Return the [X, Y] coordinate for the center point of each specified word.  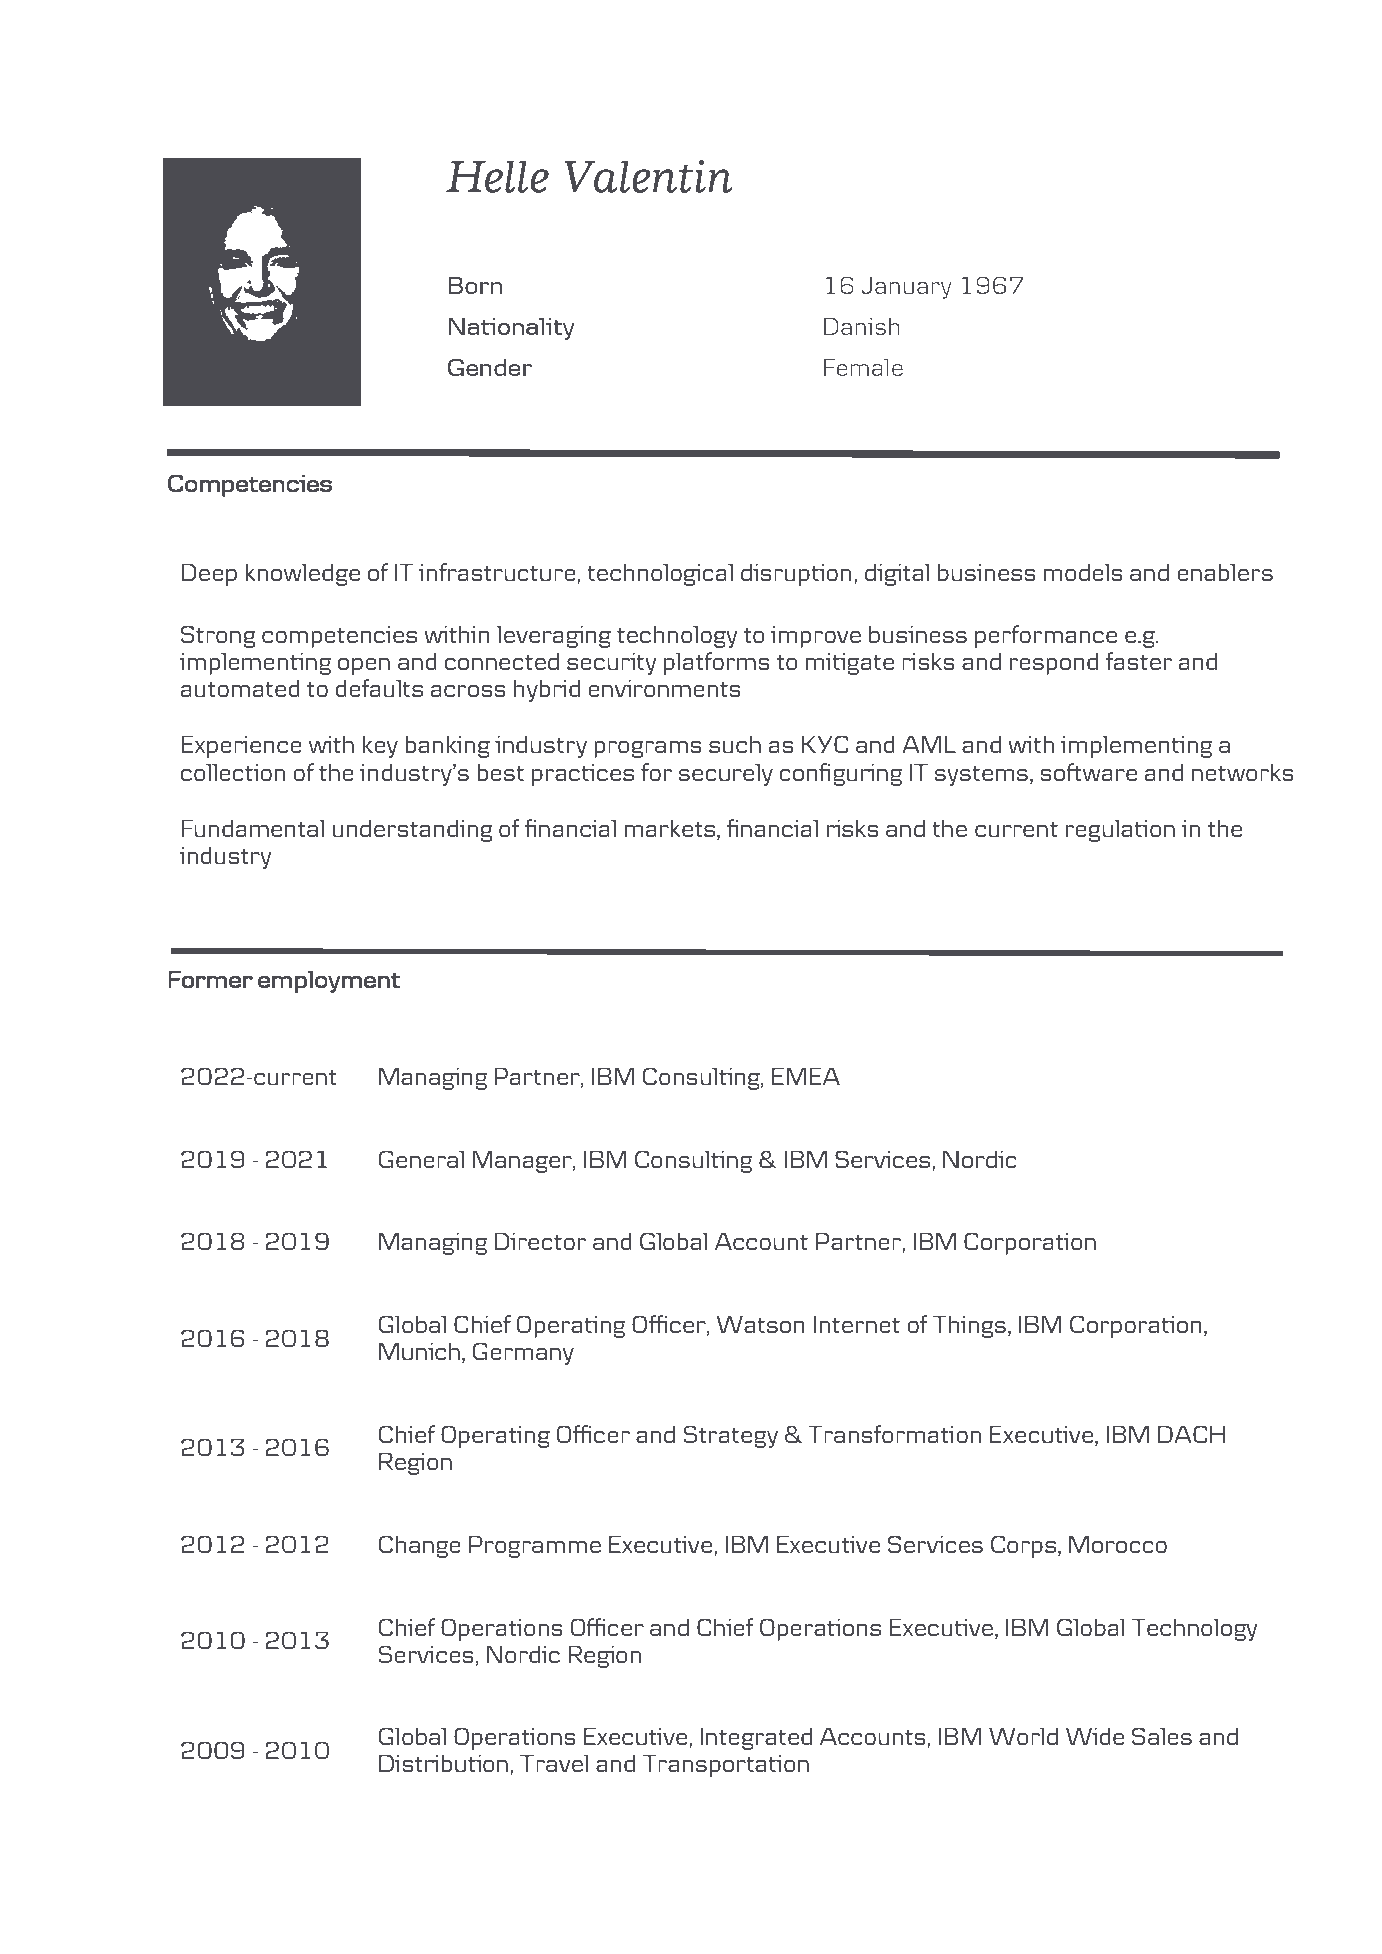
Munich [419, 1351]
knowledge [302, 574]
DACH [1191, 1434]
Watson [761, 1324]
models [1083, 572]
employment [329, 981]
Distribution [443, 1763]
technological [660, 574]
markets [670, 828]
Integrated [756, 1738]
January [907, 288]
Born [475, 285]
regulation [1120, 830]
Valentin [648, 176]
